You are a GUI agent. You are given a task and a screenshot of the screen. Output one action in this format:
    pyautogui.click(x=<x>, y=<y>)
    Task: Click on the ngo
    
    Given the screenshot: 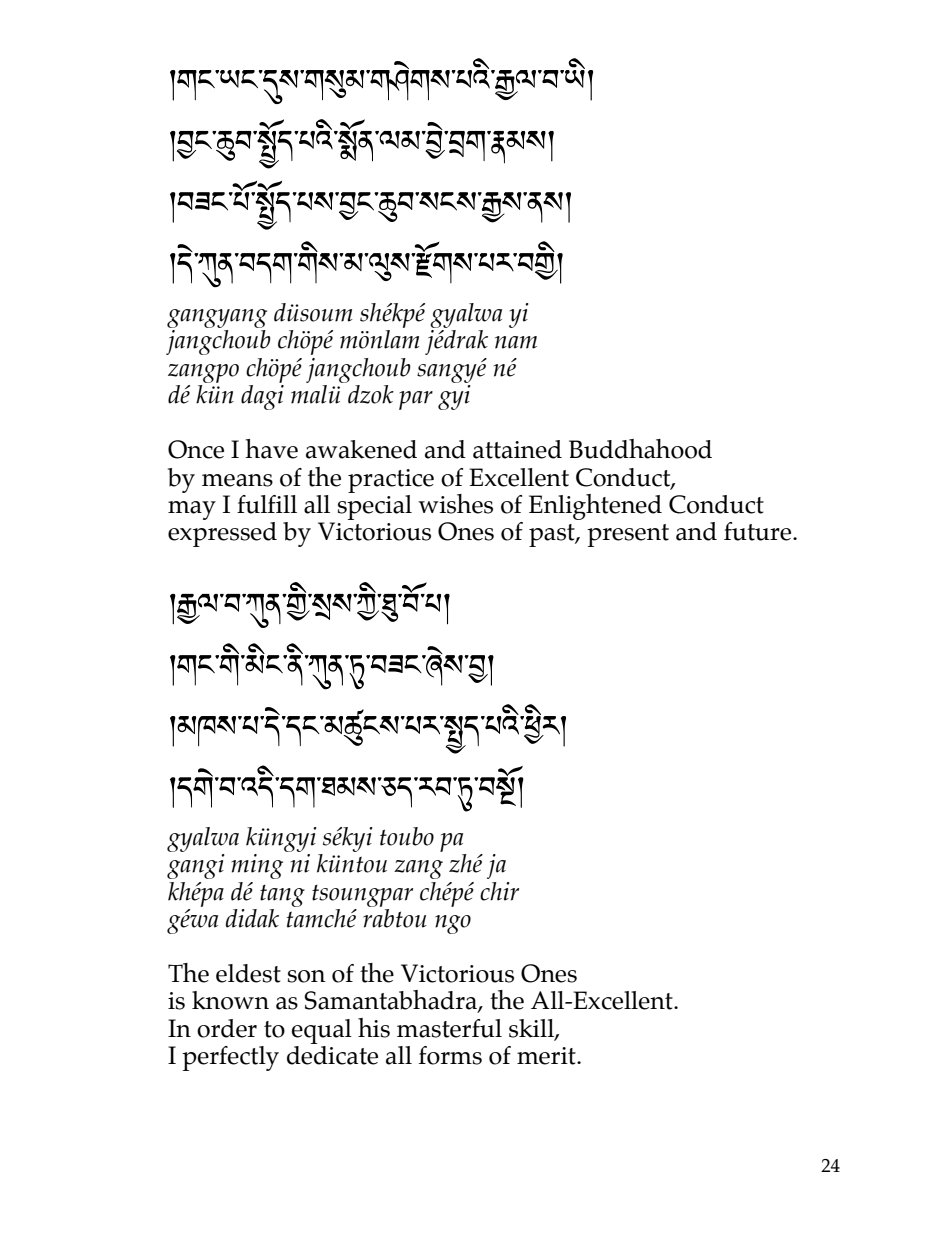 What is the action you would take?
    pyautogui.click(x=453, y=924)
